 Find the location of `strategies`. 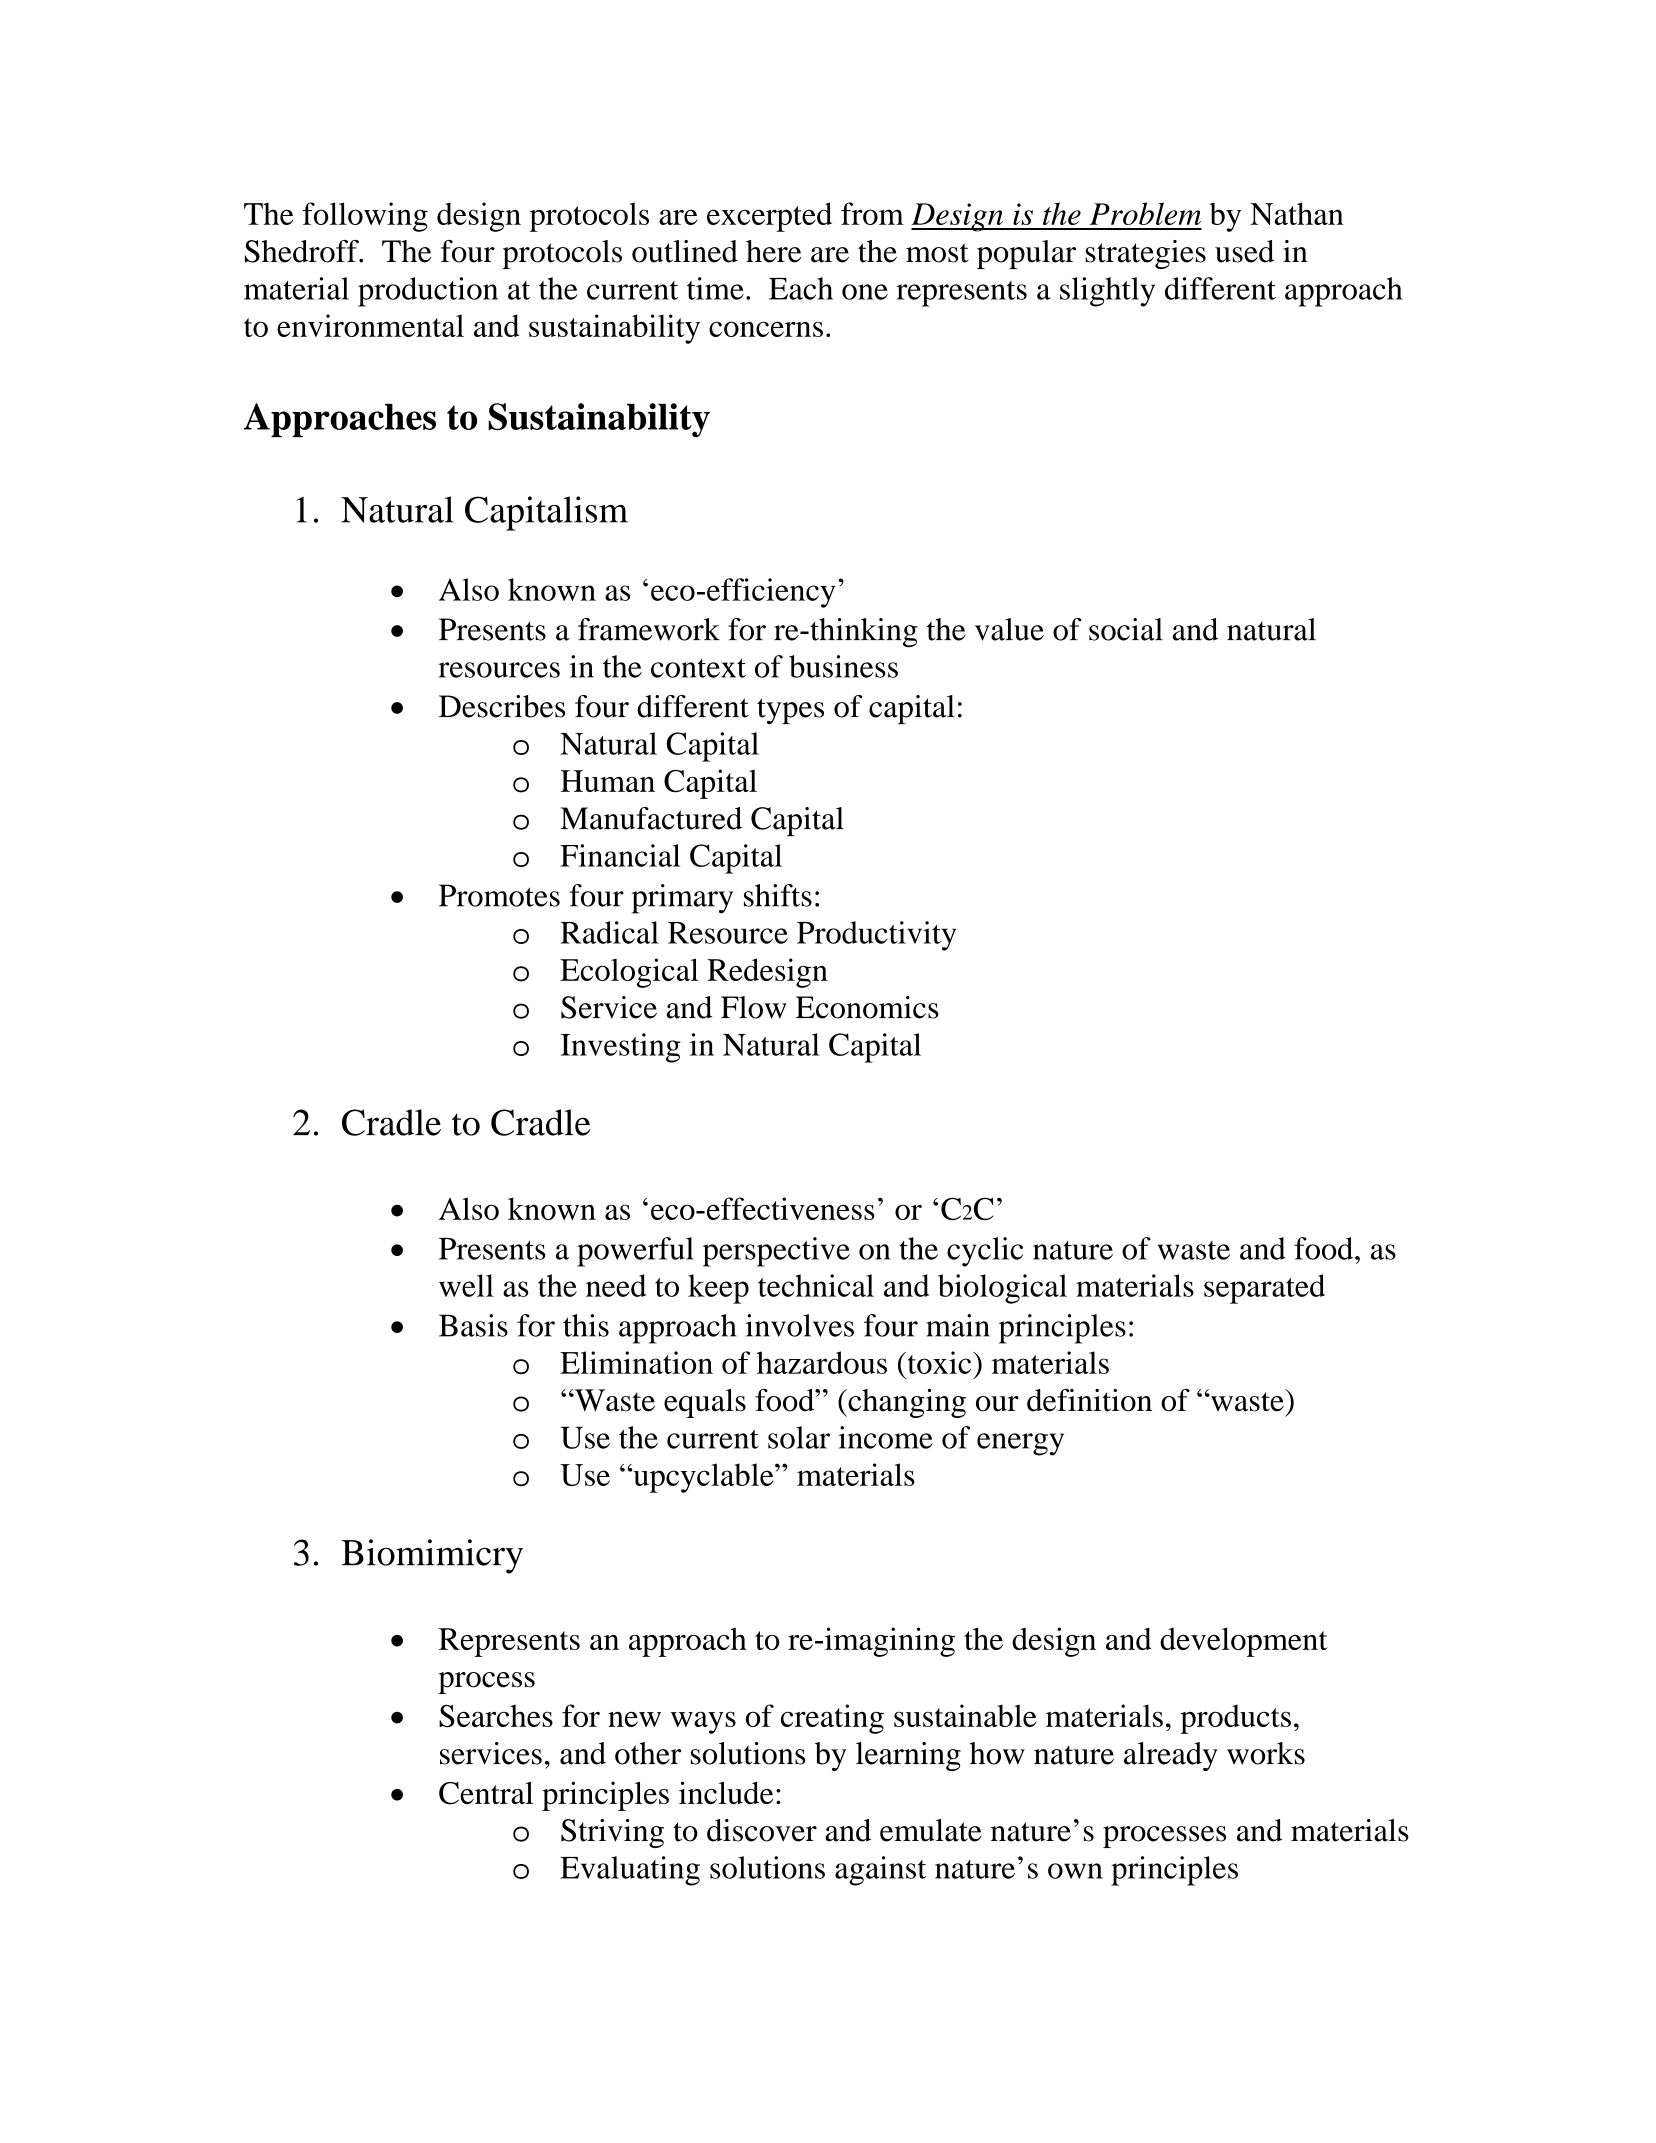

strategies is located at coordinates (1145, 254).
